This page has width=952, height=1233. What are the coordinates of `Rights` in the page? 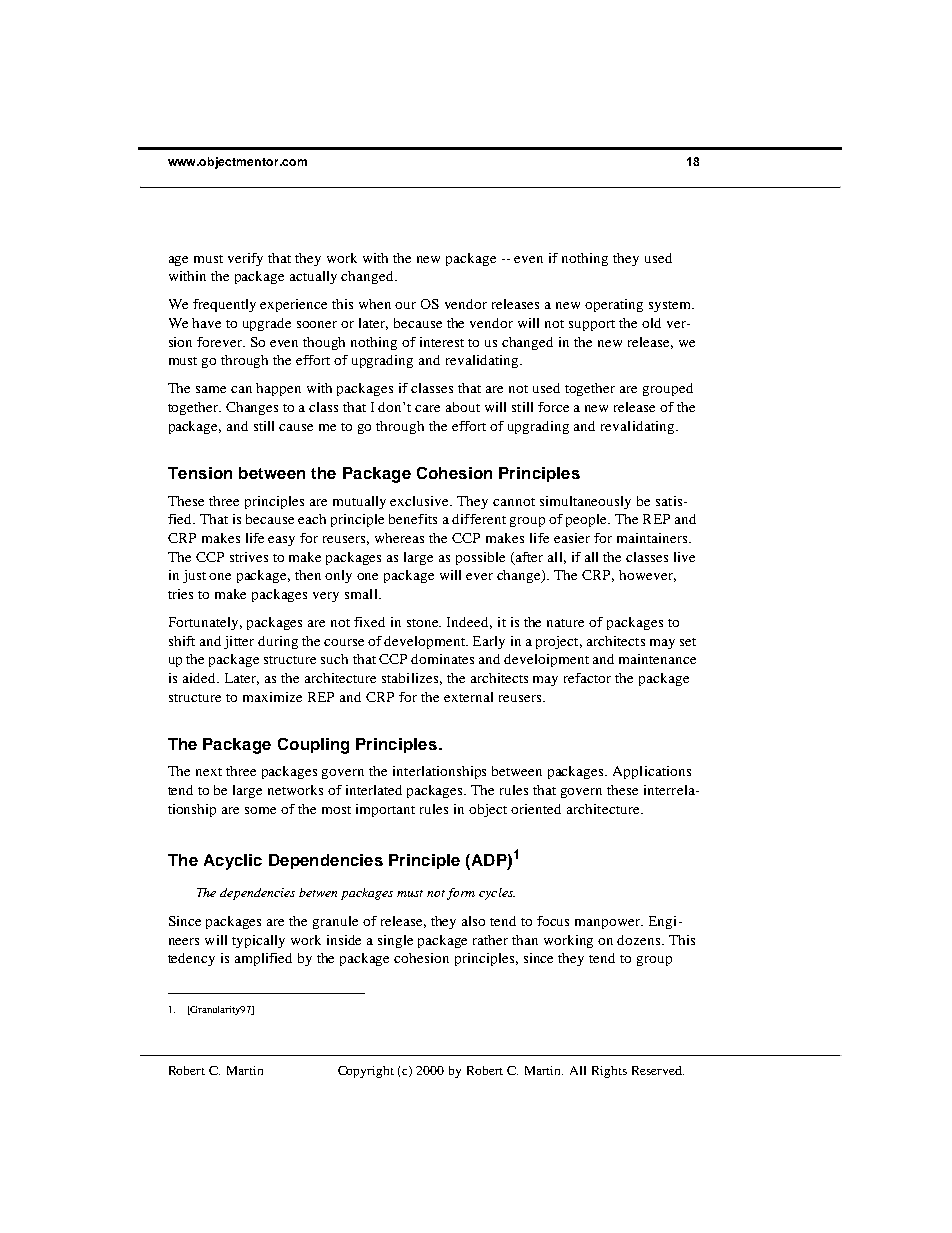 It's located at (609, 1072).
